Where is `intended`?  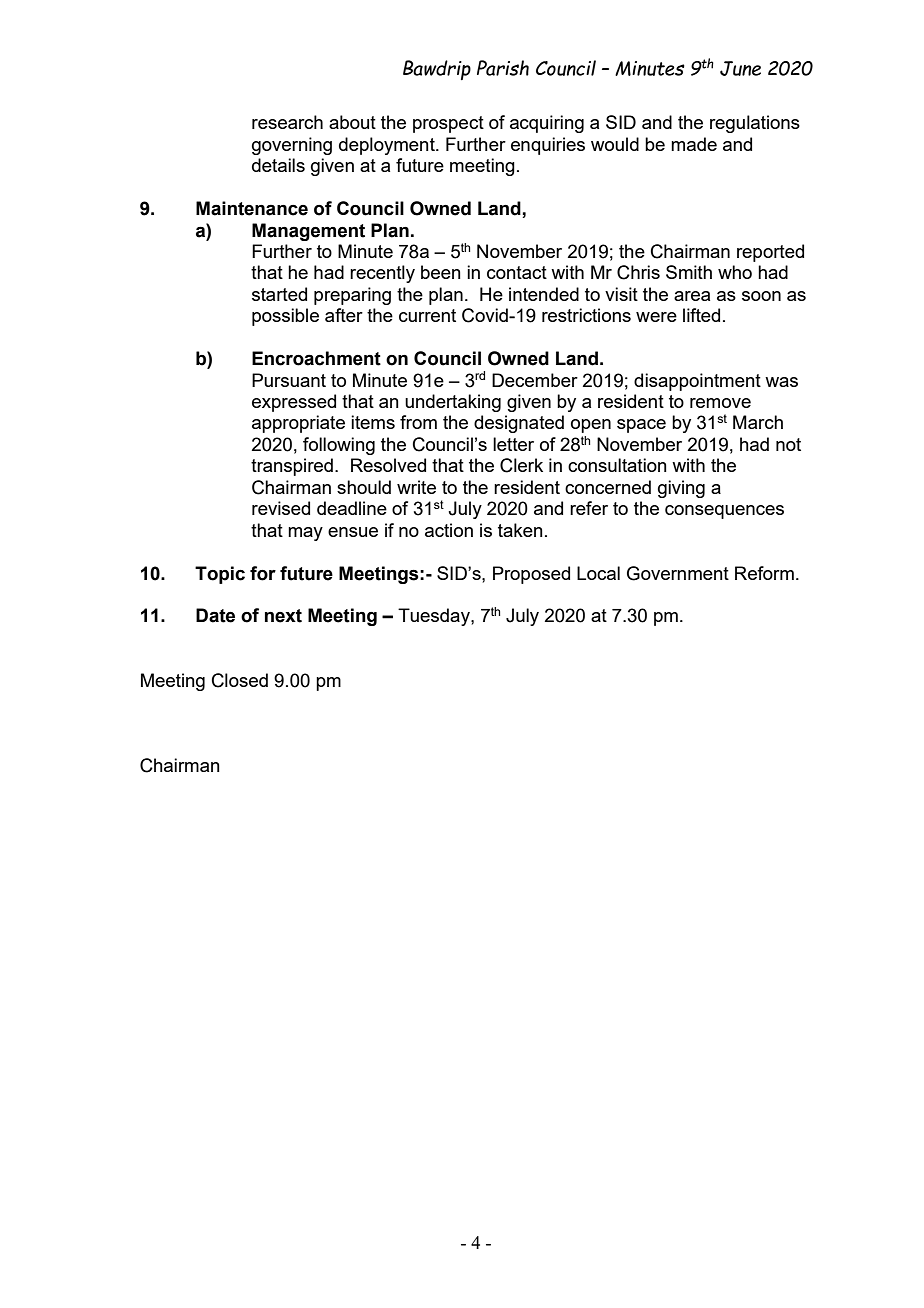
intended is located at coordinates (544, 294).
